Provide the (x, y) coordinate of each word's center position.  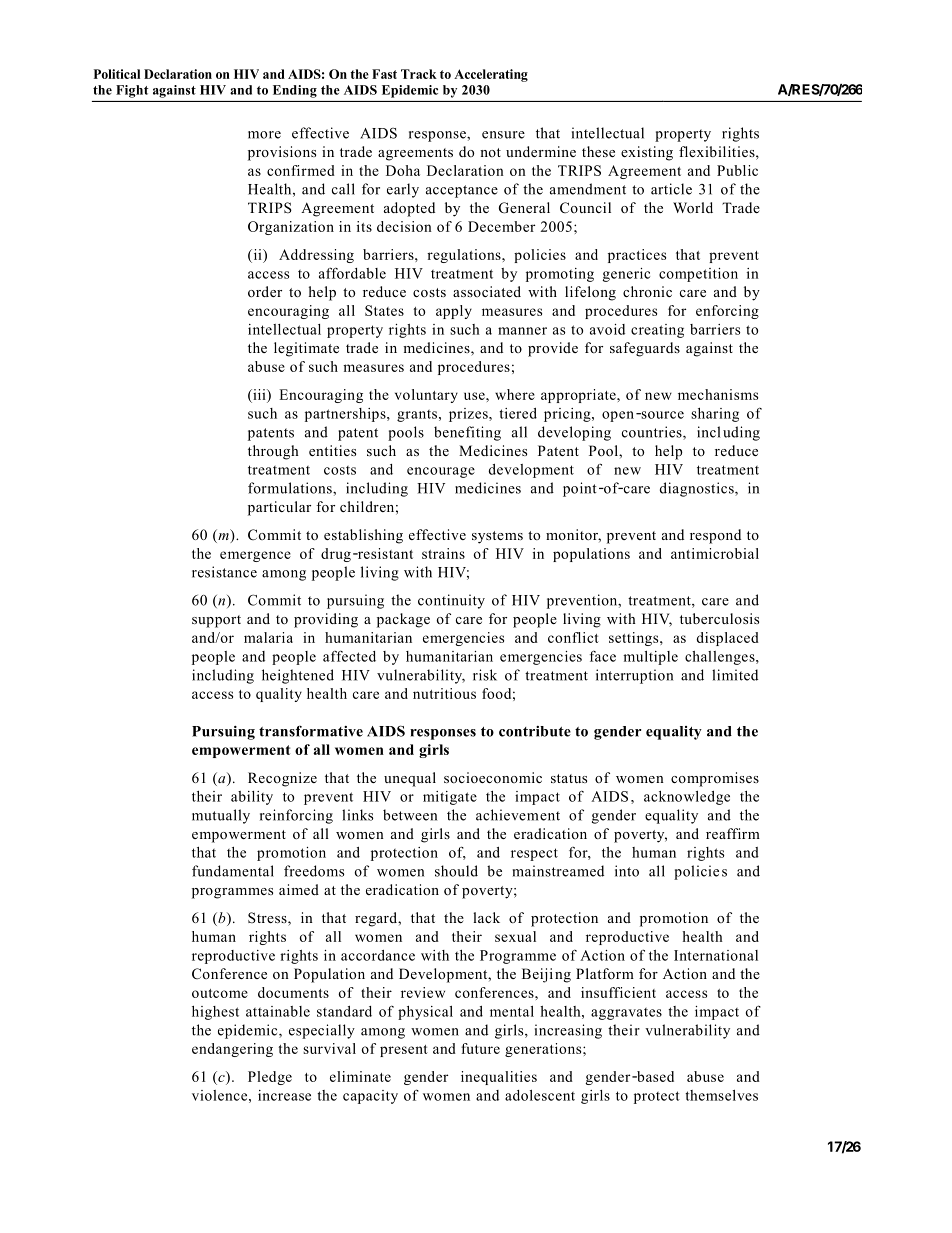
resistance (224, 572)
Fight (132, 91)
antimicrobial (715, 553)
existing (647, 153)
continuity (451, 601)
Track (419, 74)
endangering (232, 1050)
